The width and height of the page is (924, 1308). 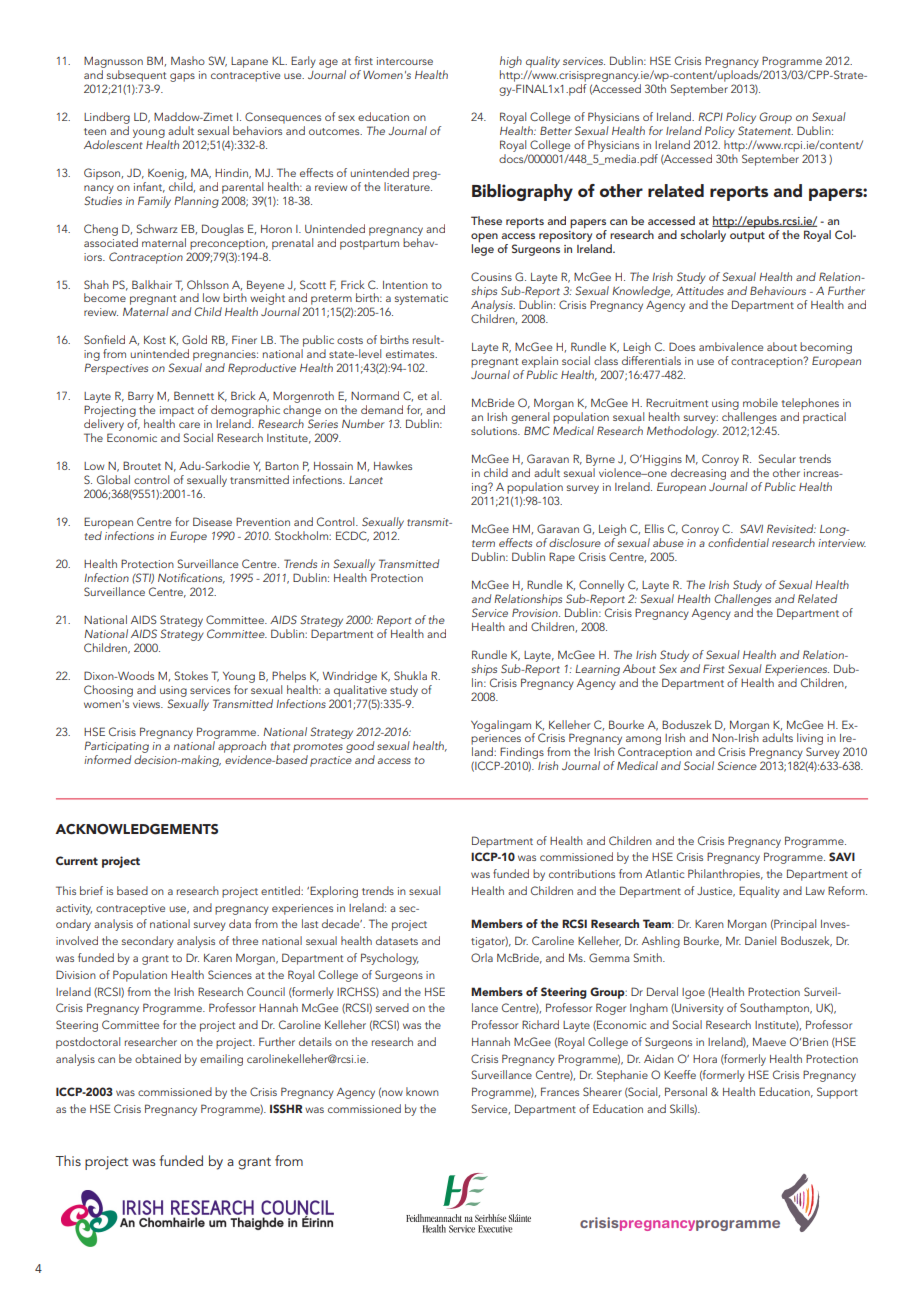 I want to click on known, so click(x=422, y=1091).
